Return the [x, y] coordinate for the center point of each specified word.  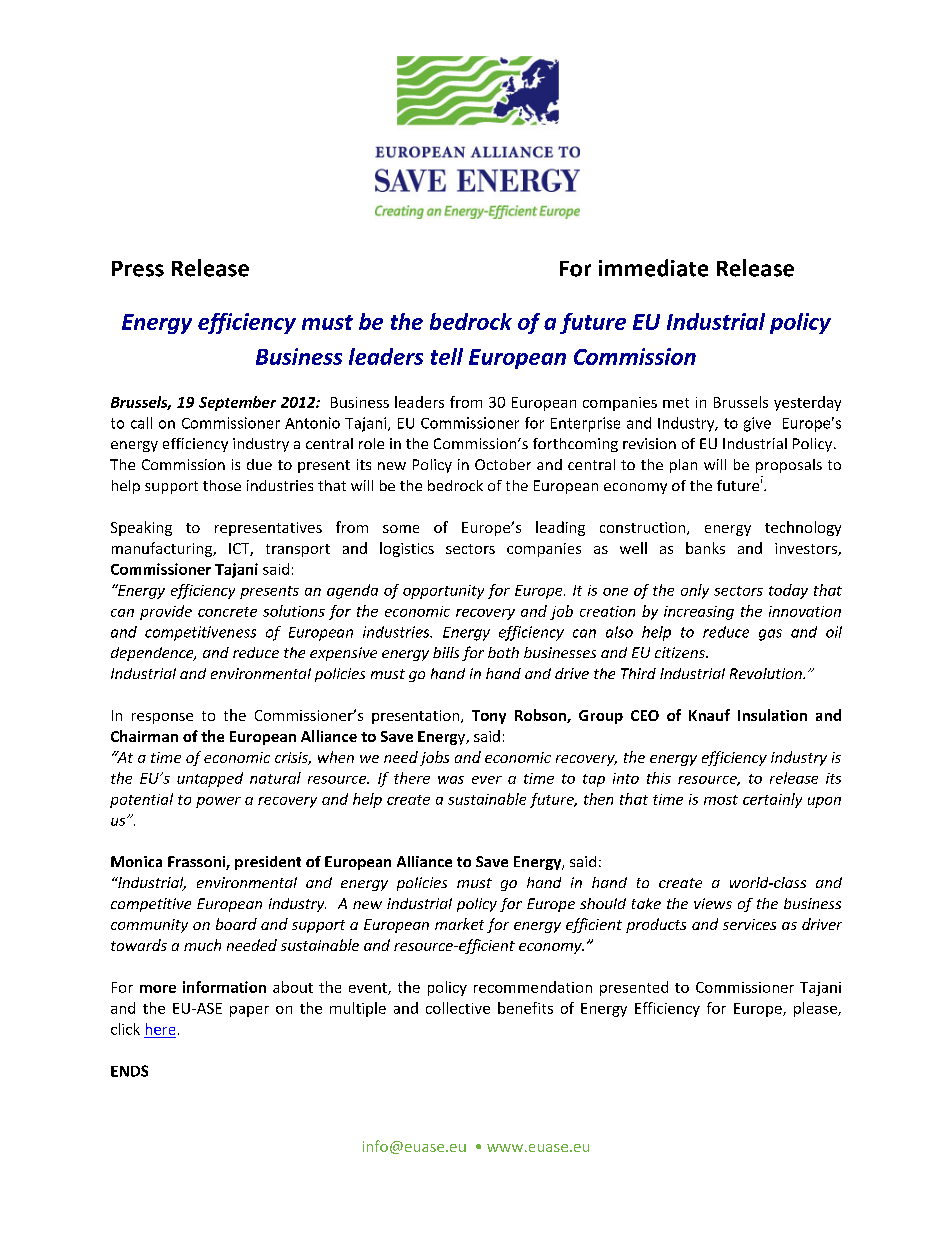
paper [249, 1011]
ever [487, 780]
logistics [407, 549]
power [218, 802]
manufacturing [163, 549]
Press [138, 269]
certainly [772, 800]
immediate [653, 268]
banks [705, 548]
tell [447, 356]
